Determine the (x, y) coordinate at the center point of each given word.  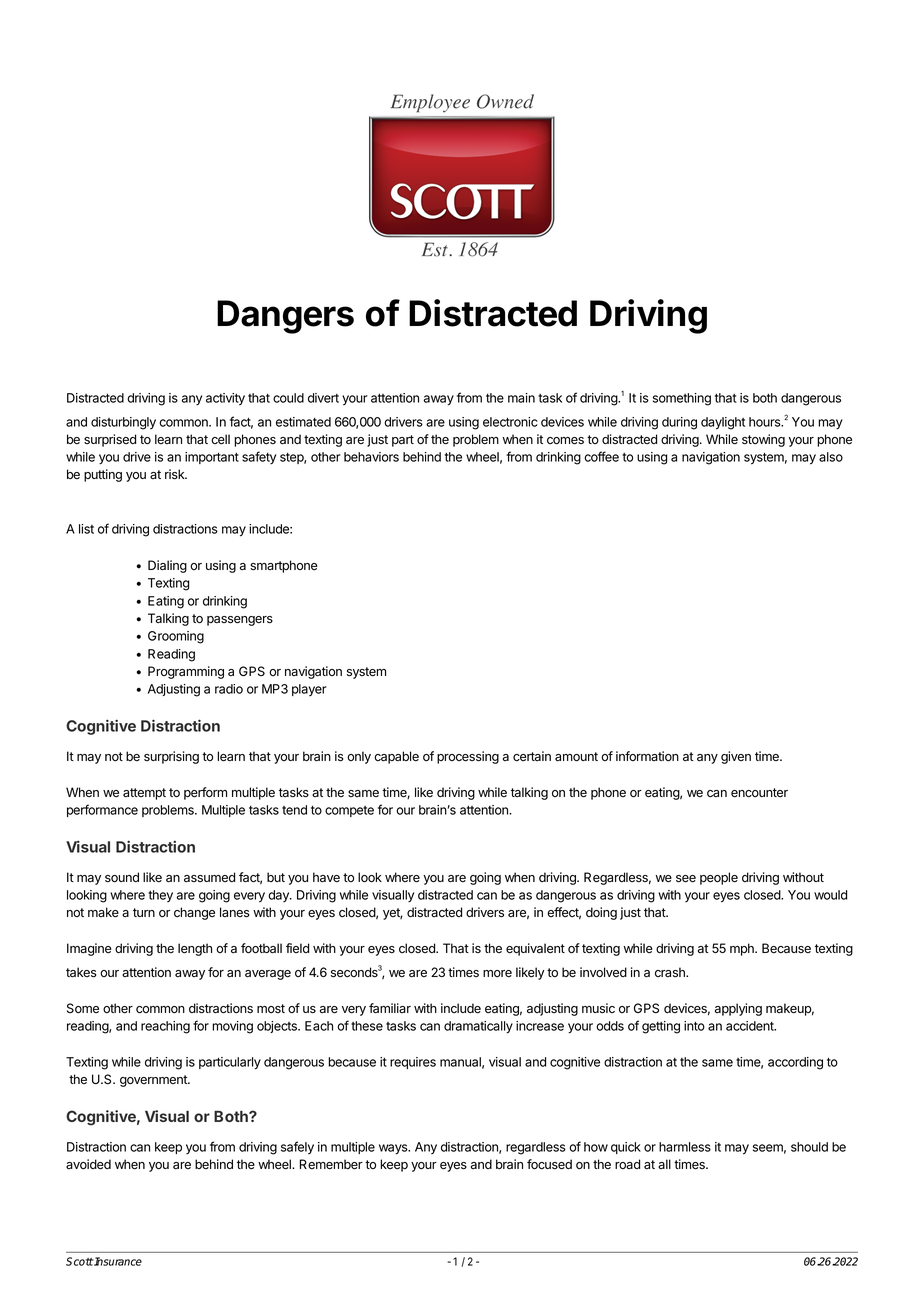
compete (349, 811)
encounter (759, 793)
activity (225, 399)
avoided (88, 1164)
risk (176, 474)
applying (738, 1009)
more (497, 974)
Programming (186, 672)
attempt (144, 794)
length (195, 949)
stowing (763, 440)
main (521, 398)
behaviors (371, 457)
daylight (723, 423)
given (736, 757)
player (309, 690)
